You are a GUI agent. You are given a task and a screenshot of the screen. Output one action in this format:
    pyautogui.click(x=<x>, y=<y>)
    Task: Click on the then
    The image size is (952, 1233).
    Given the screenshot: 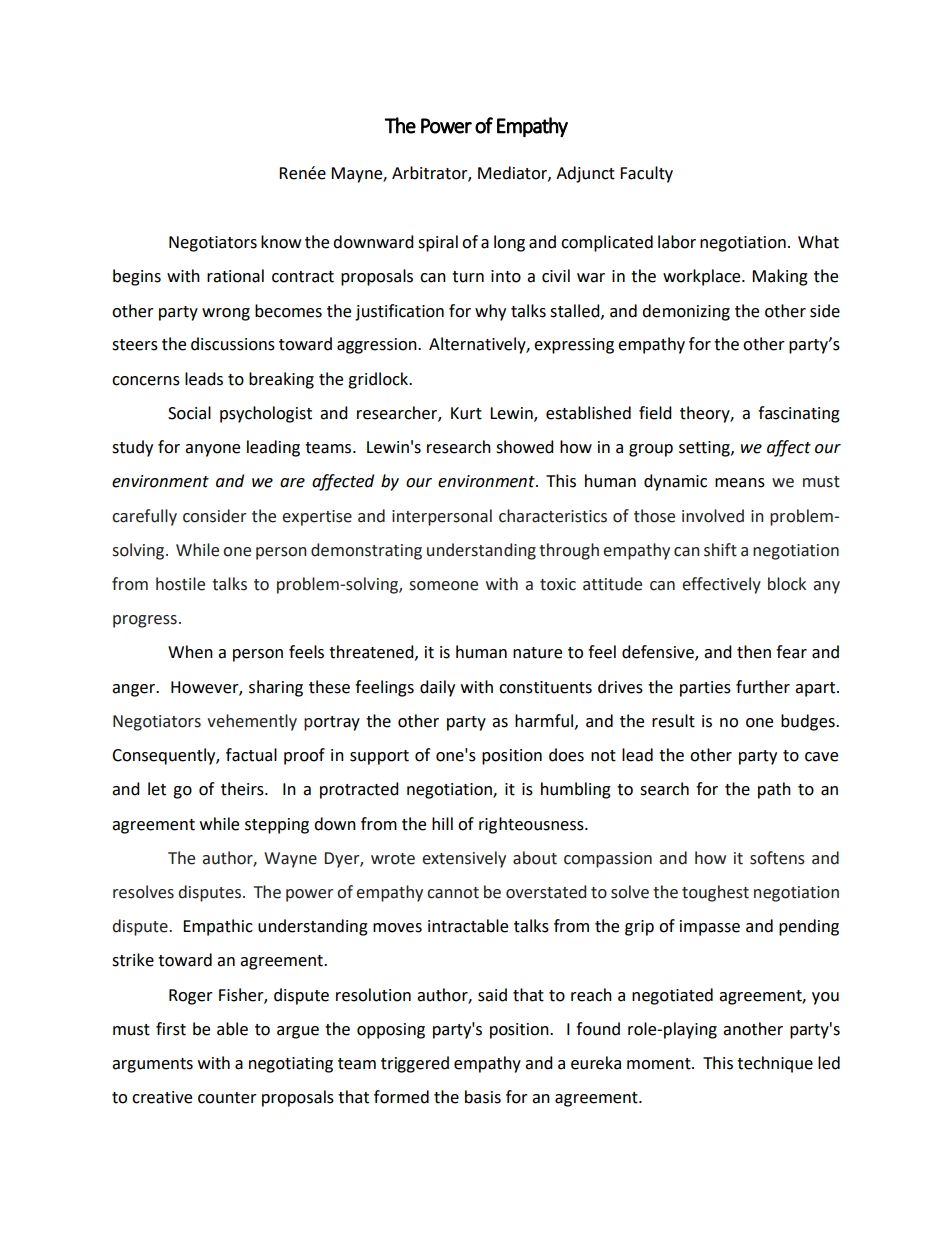 What is the action you would take?
    pyautogui.click(x=754, y=652)
